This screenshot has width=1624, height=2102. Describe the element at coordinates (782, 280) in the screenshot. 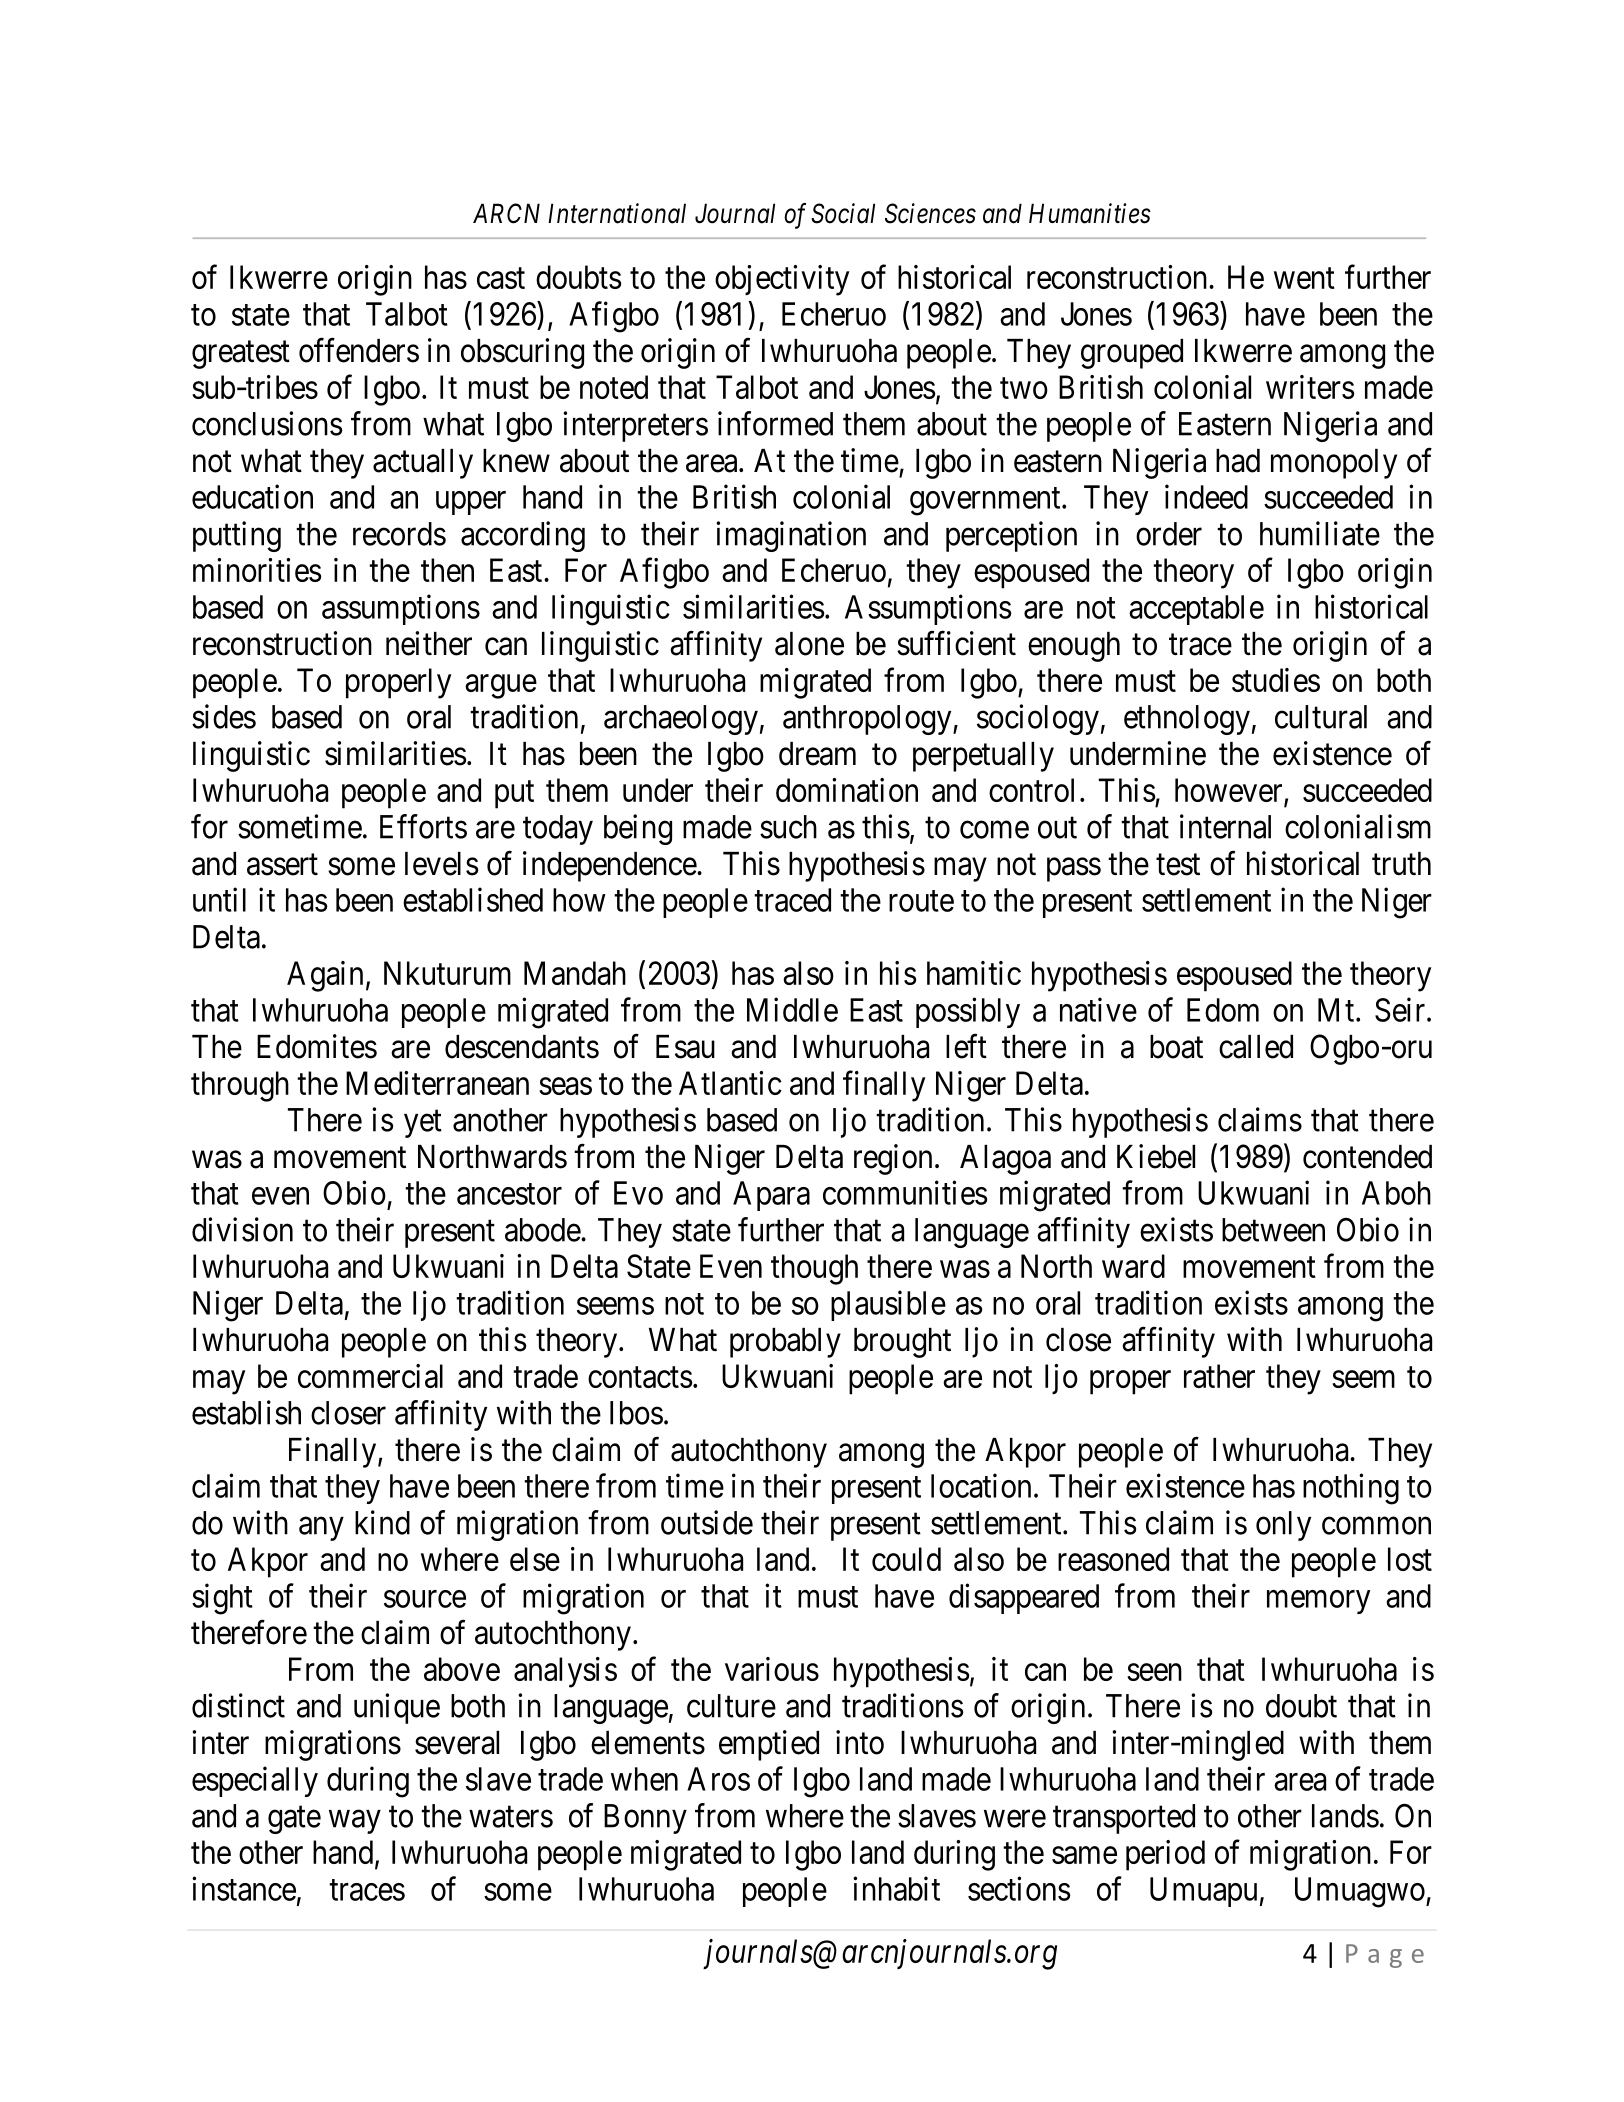

I see `objectivity` at that location.
